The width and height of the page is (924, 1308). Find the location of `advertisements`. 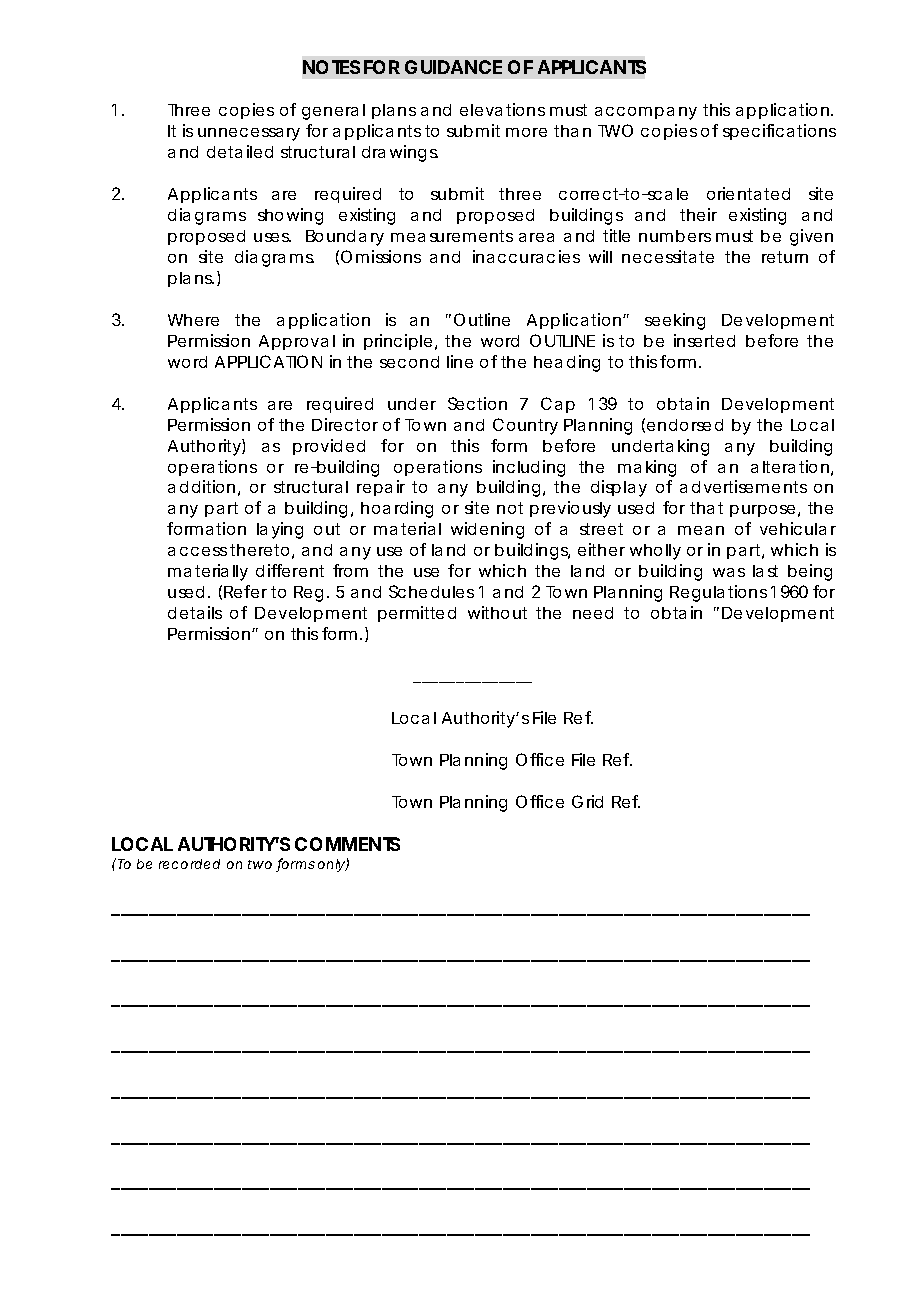

advertisements is located at coordinates (743, 486).
